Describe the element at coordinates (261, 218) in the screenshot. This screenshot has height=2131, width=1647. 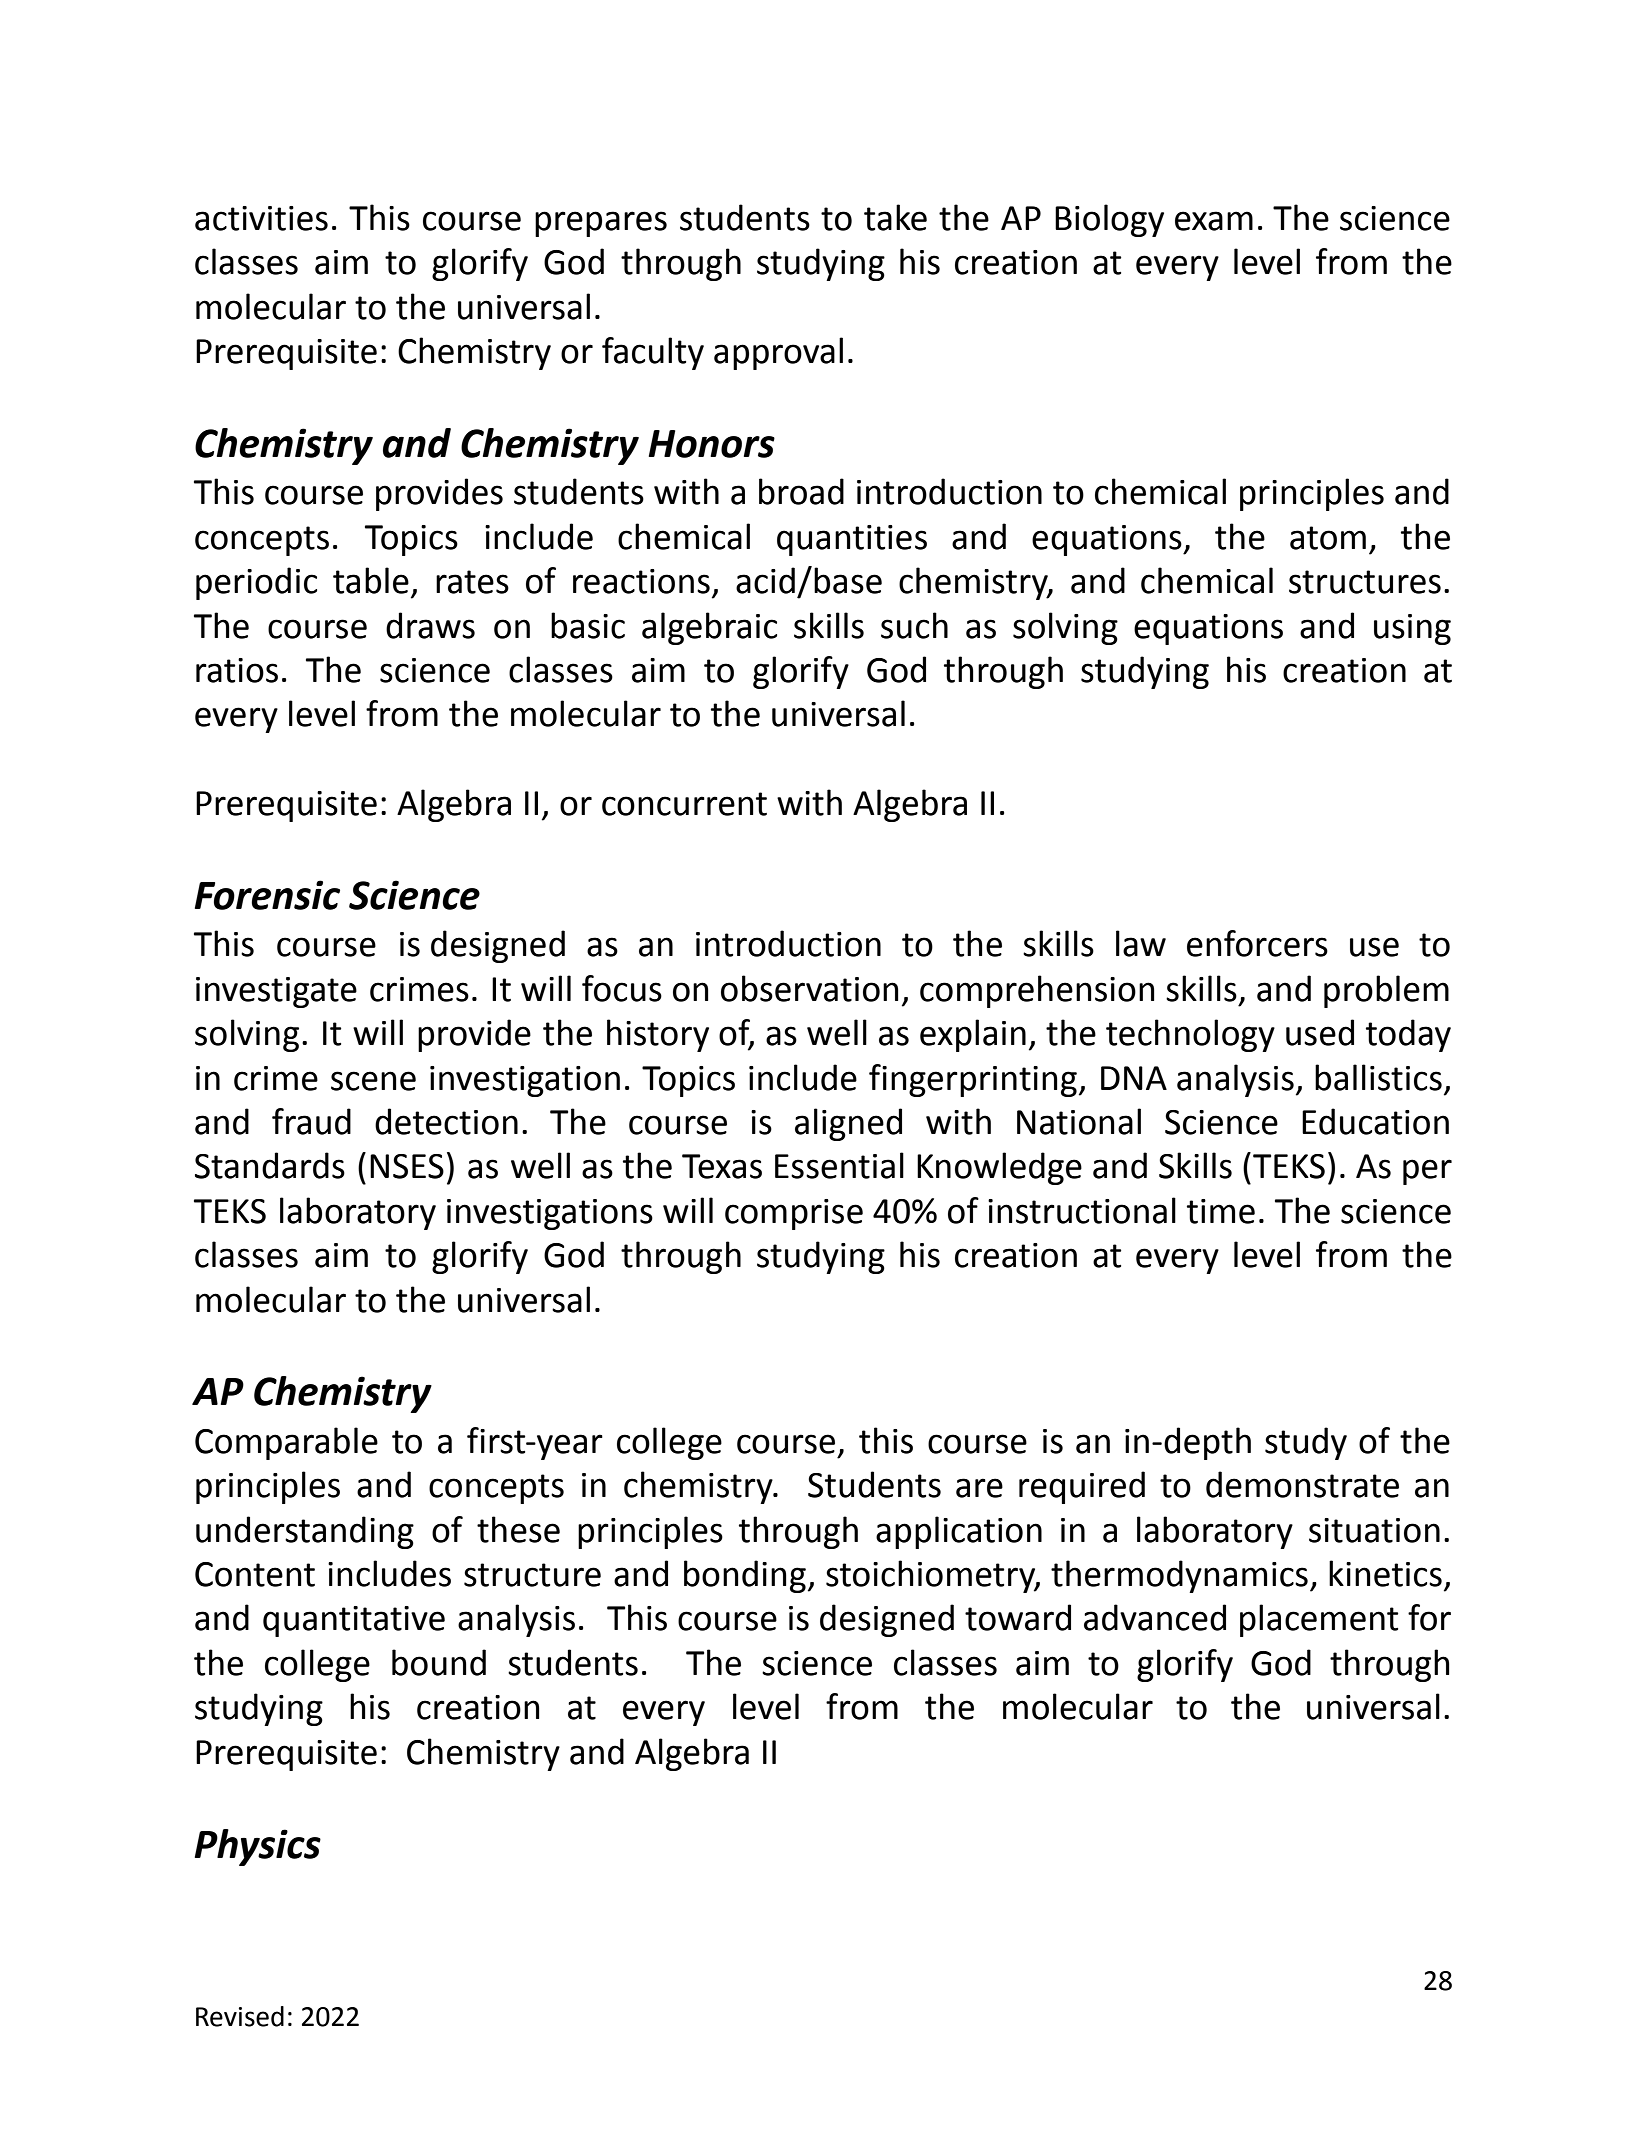
I see `activities` at that location.
